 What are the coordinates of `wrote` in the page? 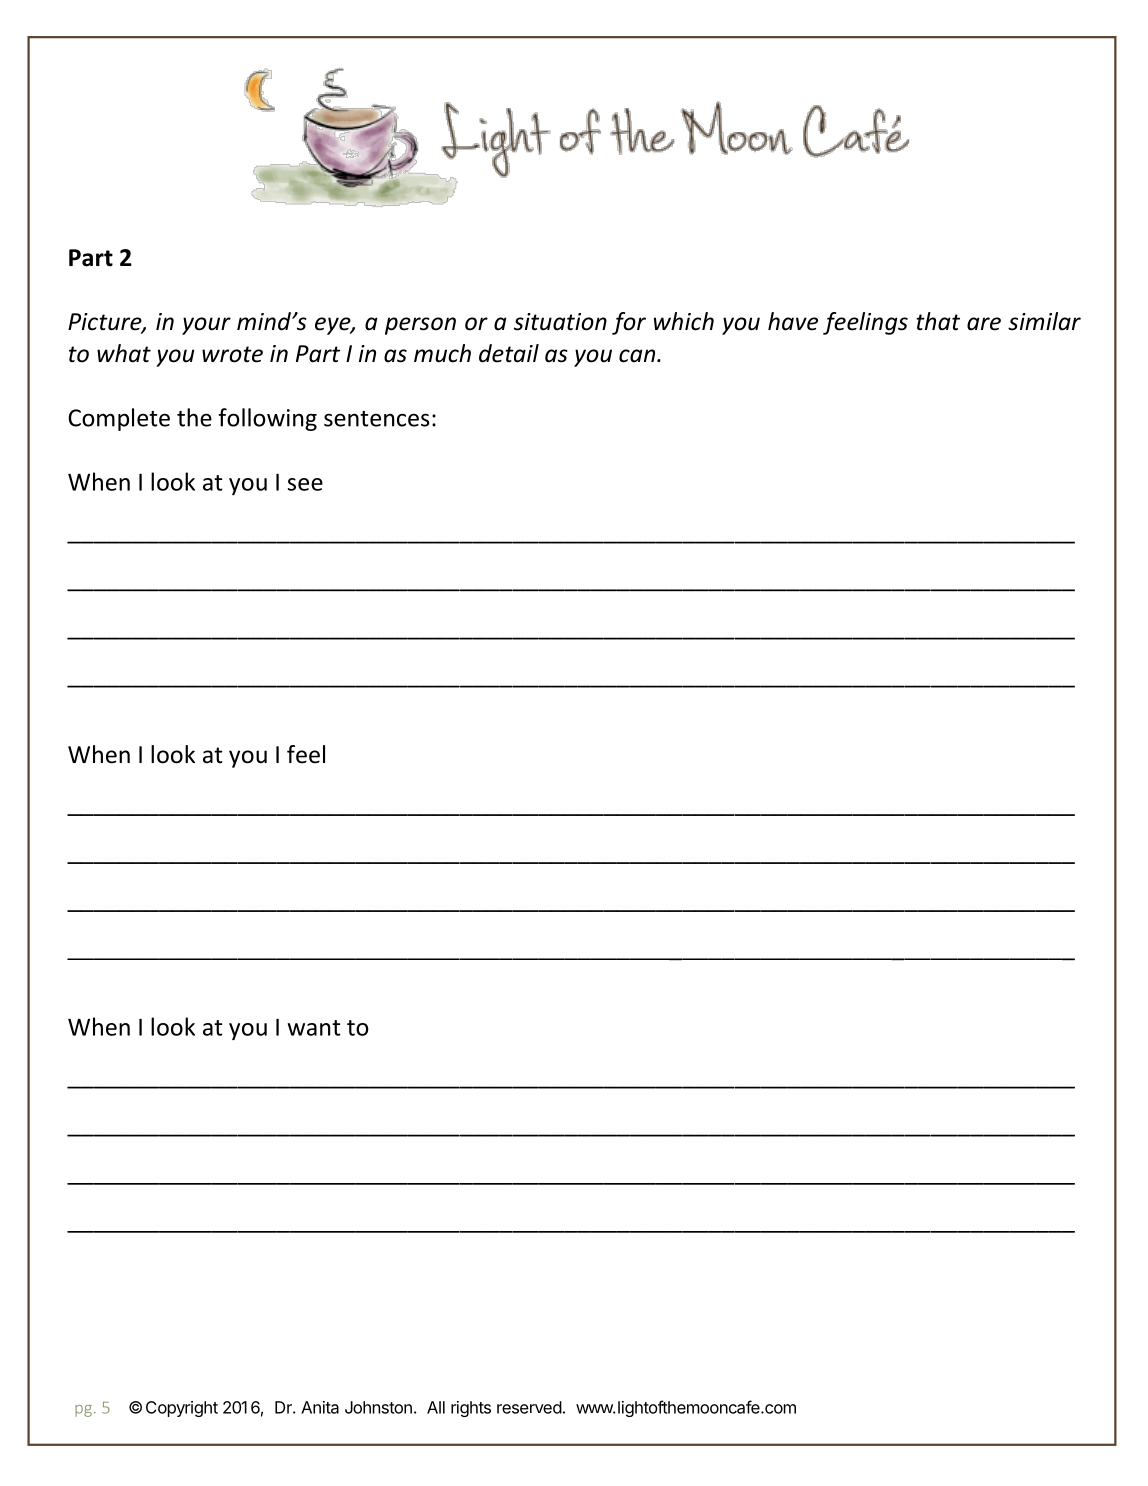 It's located at (232, 354).
